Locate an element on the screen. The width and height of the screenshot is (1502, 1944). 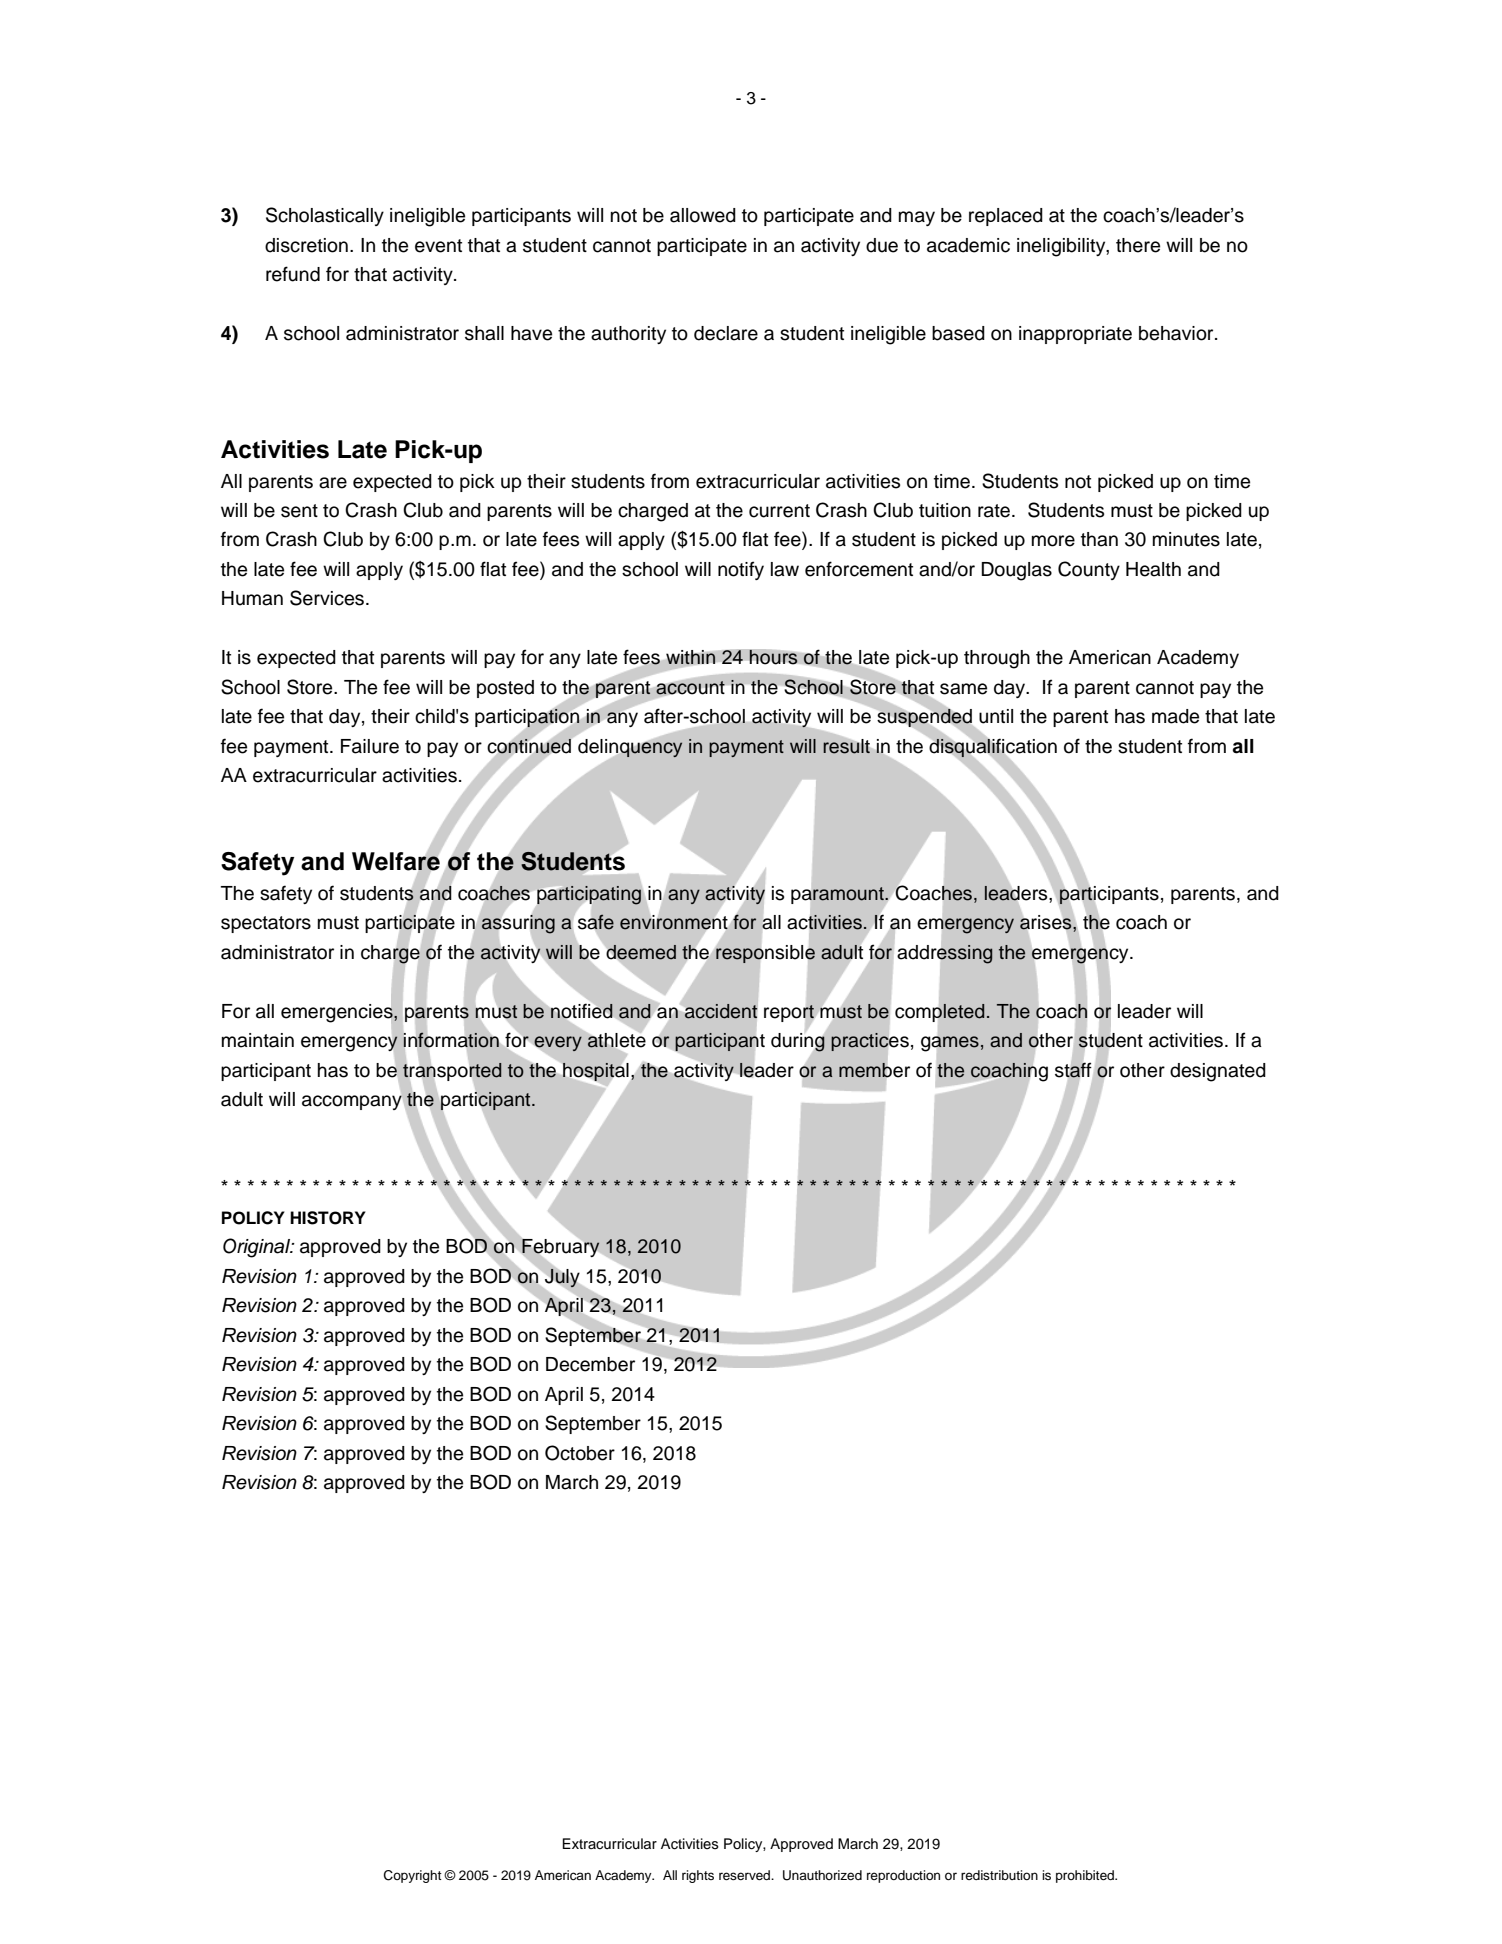
transported is located at coordinates (452, 1072).
